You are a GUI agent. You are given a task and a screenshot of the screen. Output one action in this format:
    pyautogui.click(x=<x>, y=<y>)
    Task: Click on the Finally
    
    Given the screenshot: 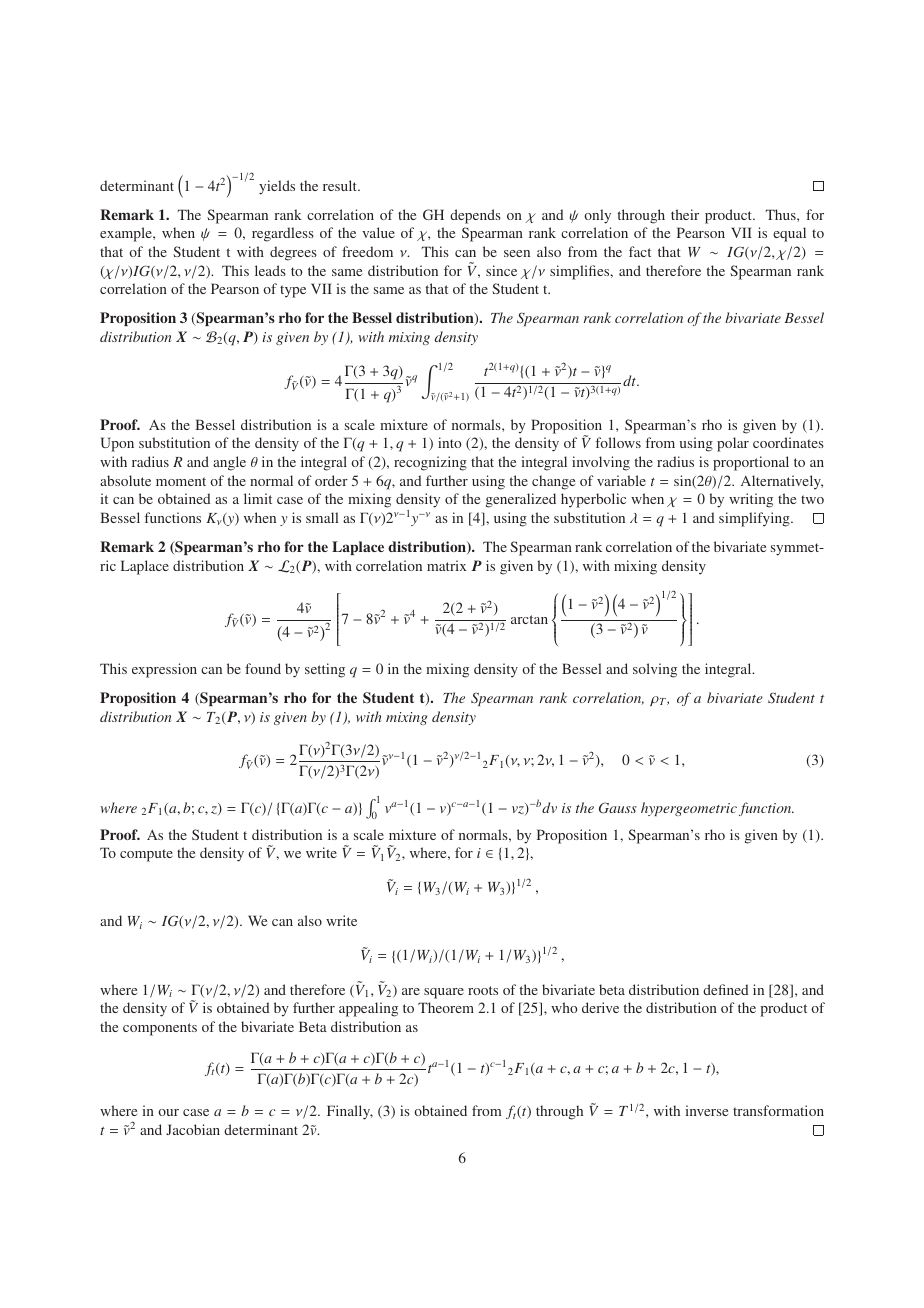 What is the action you would take?
    pyautogui.click(x=350, y=1112)
